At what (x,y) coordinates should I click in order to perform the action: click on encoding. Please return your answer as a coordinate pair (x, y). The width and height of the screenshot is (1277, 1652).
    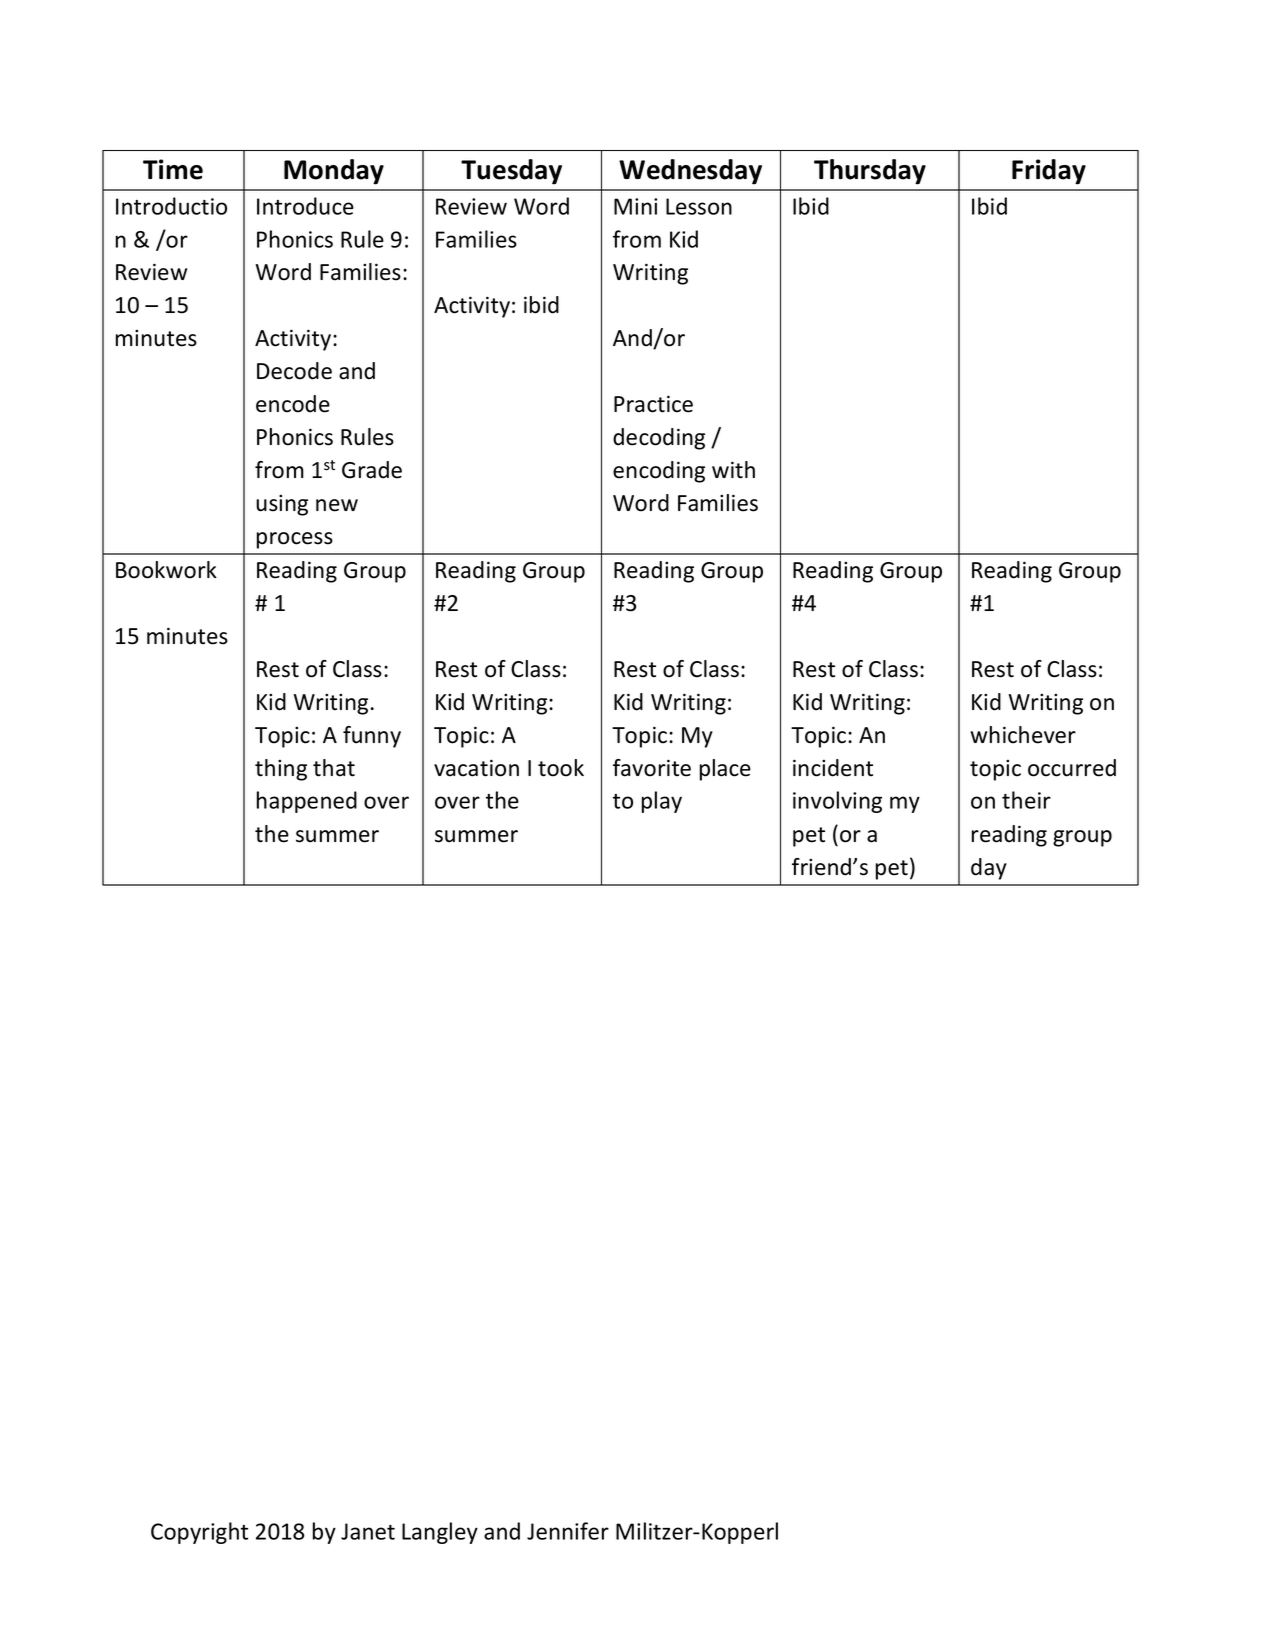
    Looking at the image, I should click on (659, 472).
